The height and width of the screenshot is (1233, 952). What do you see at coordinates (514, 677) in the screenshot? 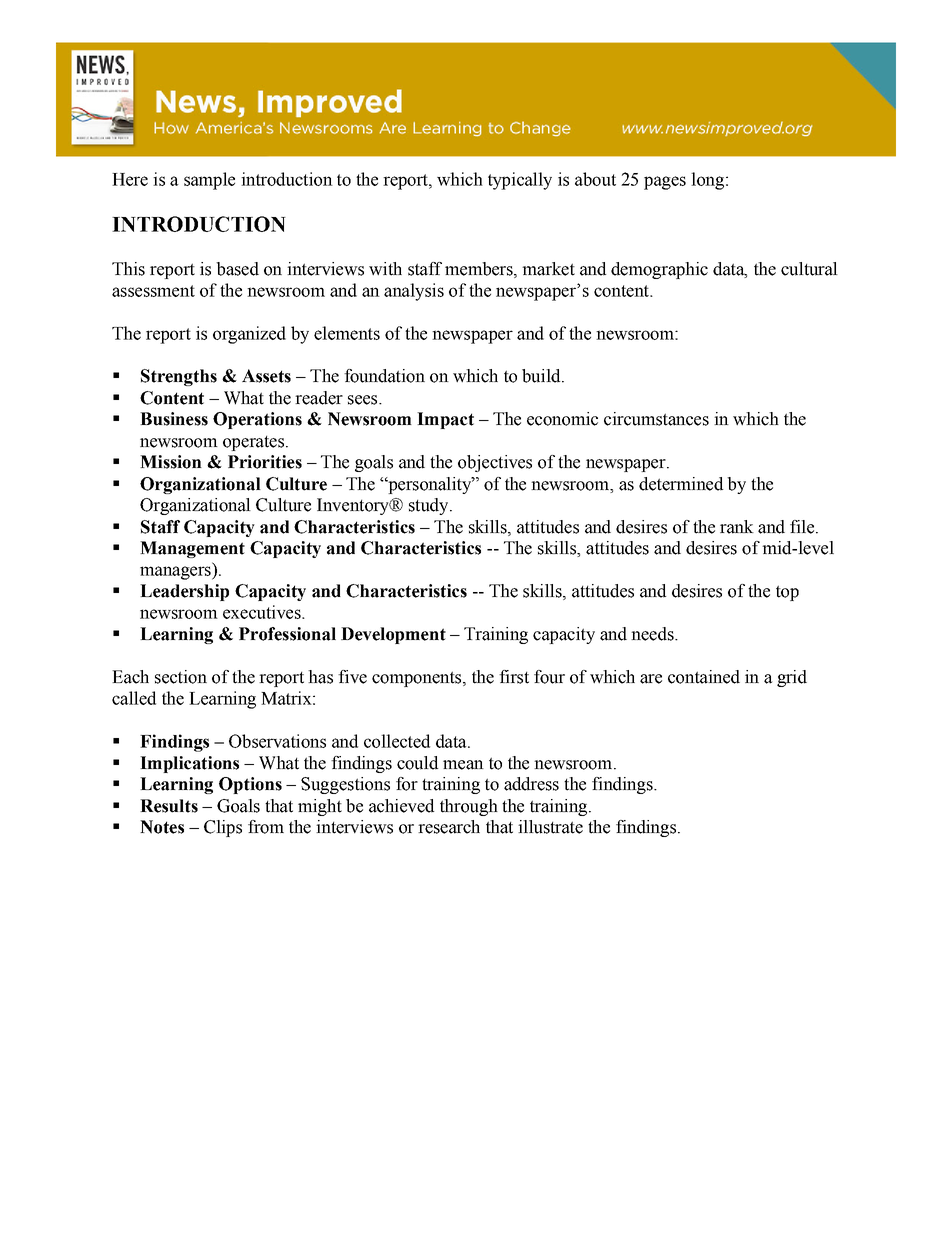
I see `first` at bounding box center [514, 677].
